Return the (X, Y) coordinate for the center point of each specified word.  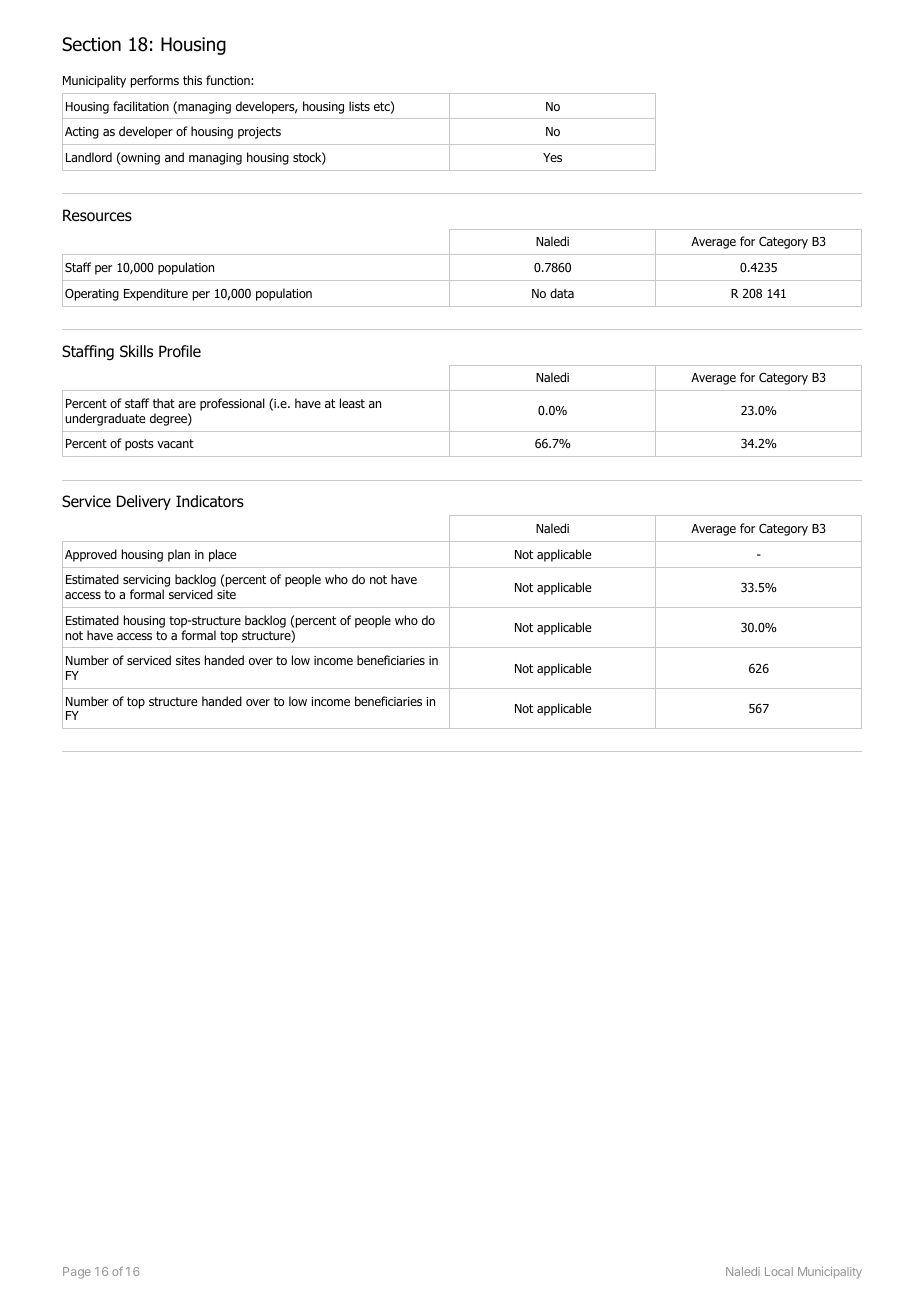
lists (359, 106)
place (222, 555)
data (562, 293)
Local (779, 1271)
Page (77, 1273)
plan (179, 555)
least (352, 403)
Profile (180, 351)
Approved (91, 555)
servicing (146, 582)
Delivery (144, 502)
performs (155, 81)
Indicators (210, 501)
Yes (552, 157)
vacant (175, 443)
